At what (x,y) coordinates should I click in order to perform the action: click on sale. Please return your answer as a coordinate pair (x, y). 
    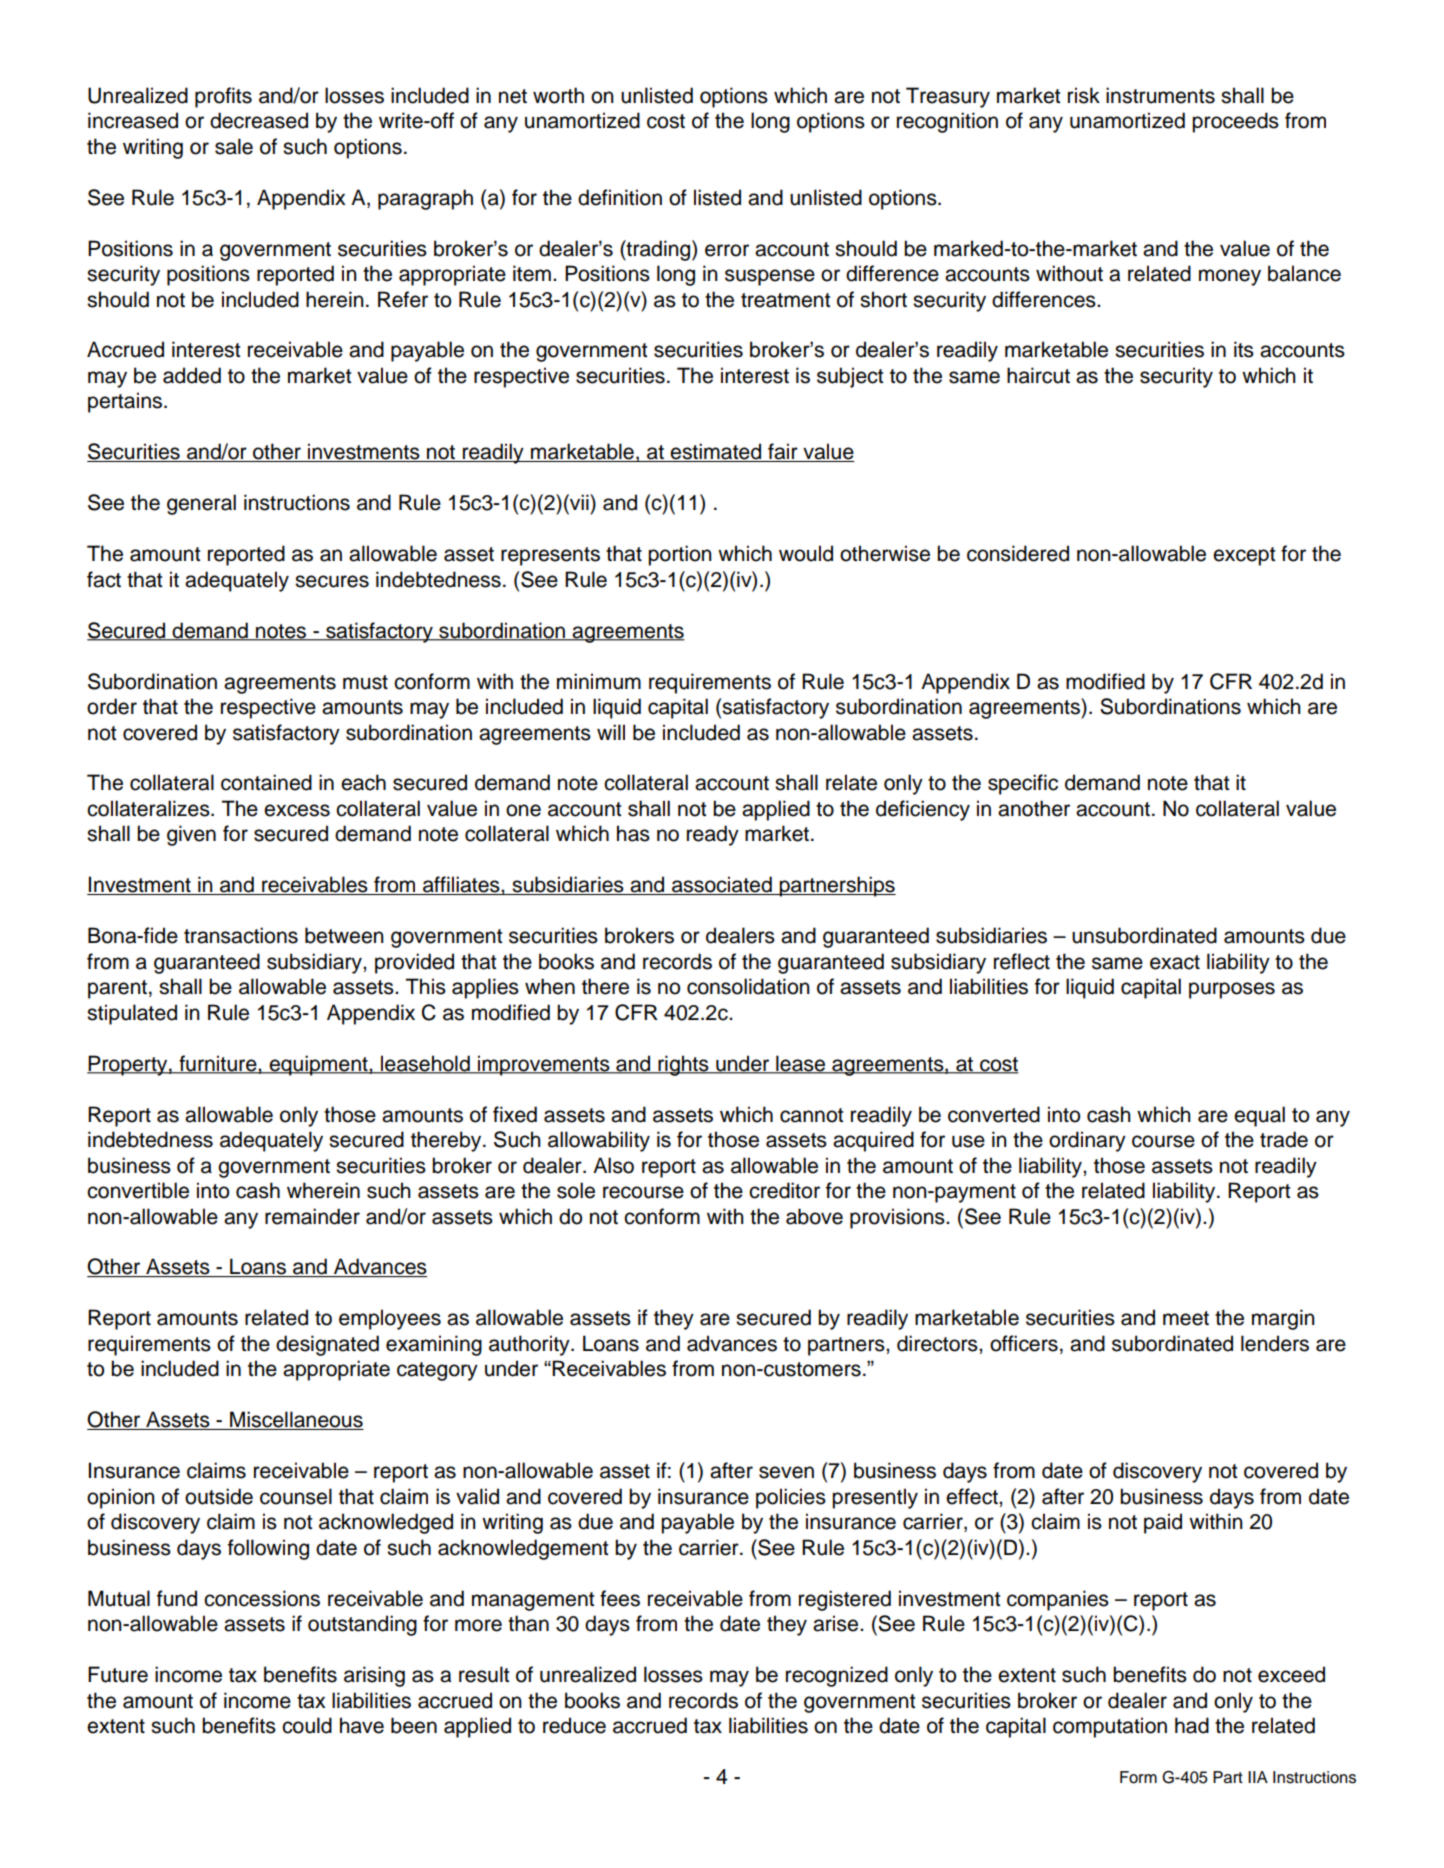
    Looking at the image, I should click on (234, 146).
